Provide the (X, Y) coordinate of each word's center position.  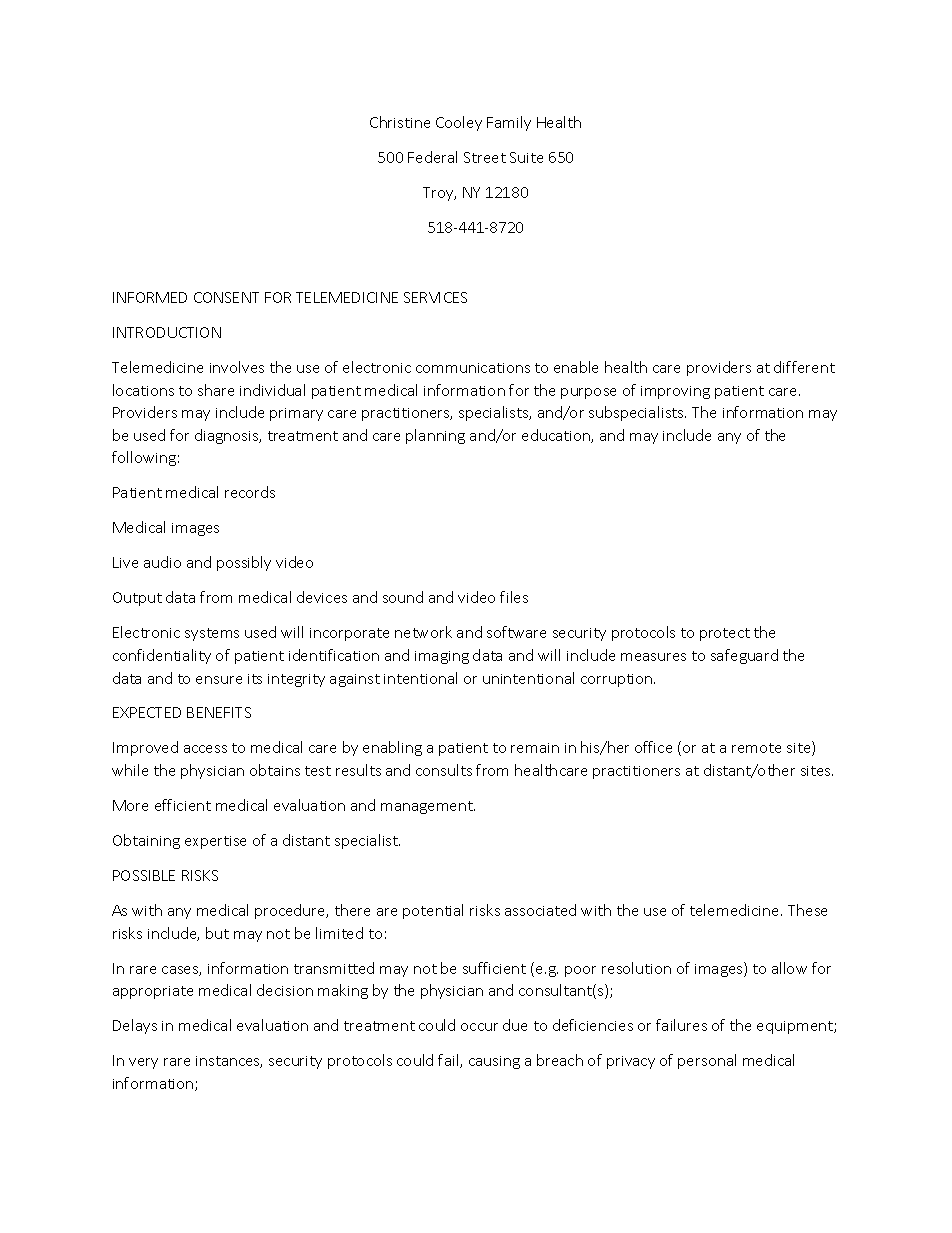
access (205, 749)
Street (485, 157)
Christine (400, 122)
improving (675, 392)
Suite (526, 157)
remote (756, 748)
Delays (135, 1026)
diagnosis (228, 436)
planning (435, 436)
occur (479, 1027)
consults (444, 770)
